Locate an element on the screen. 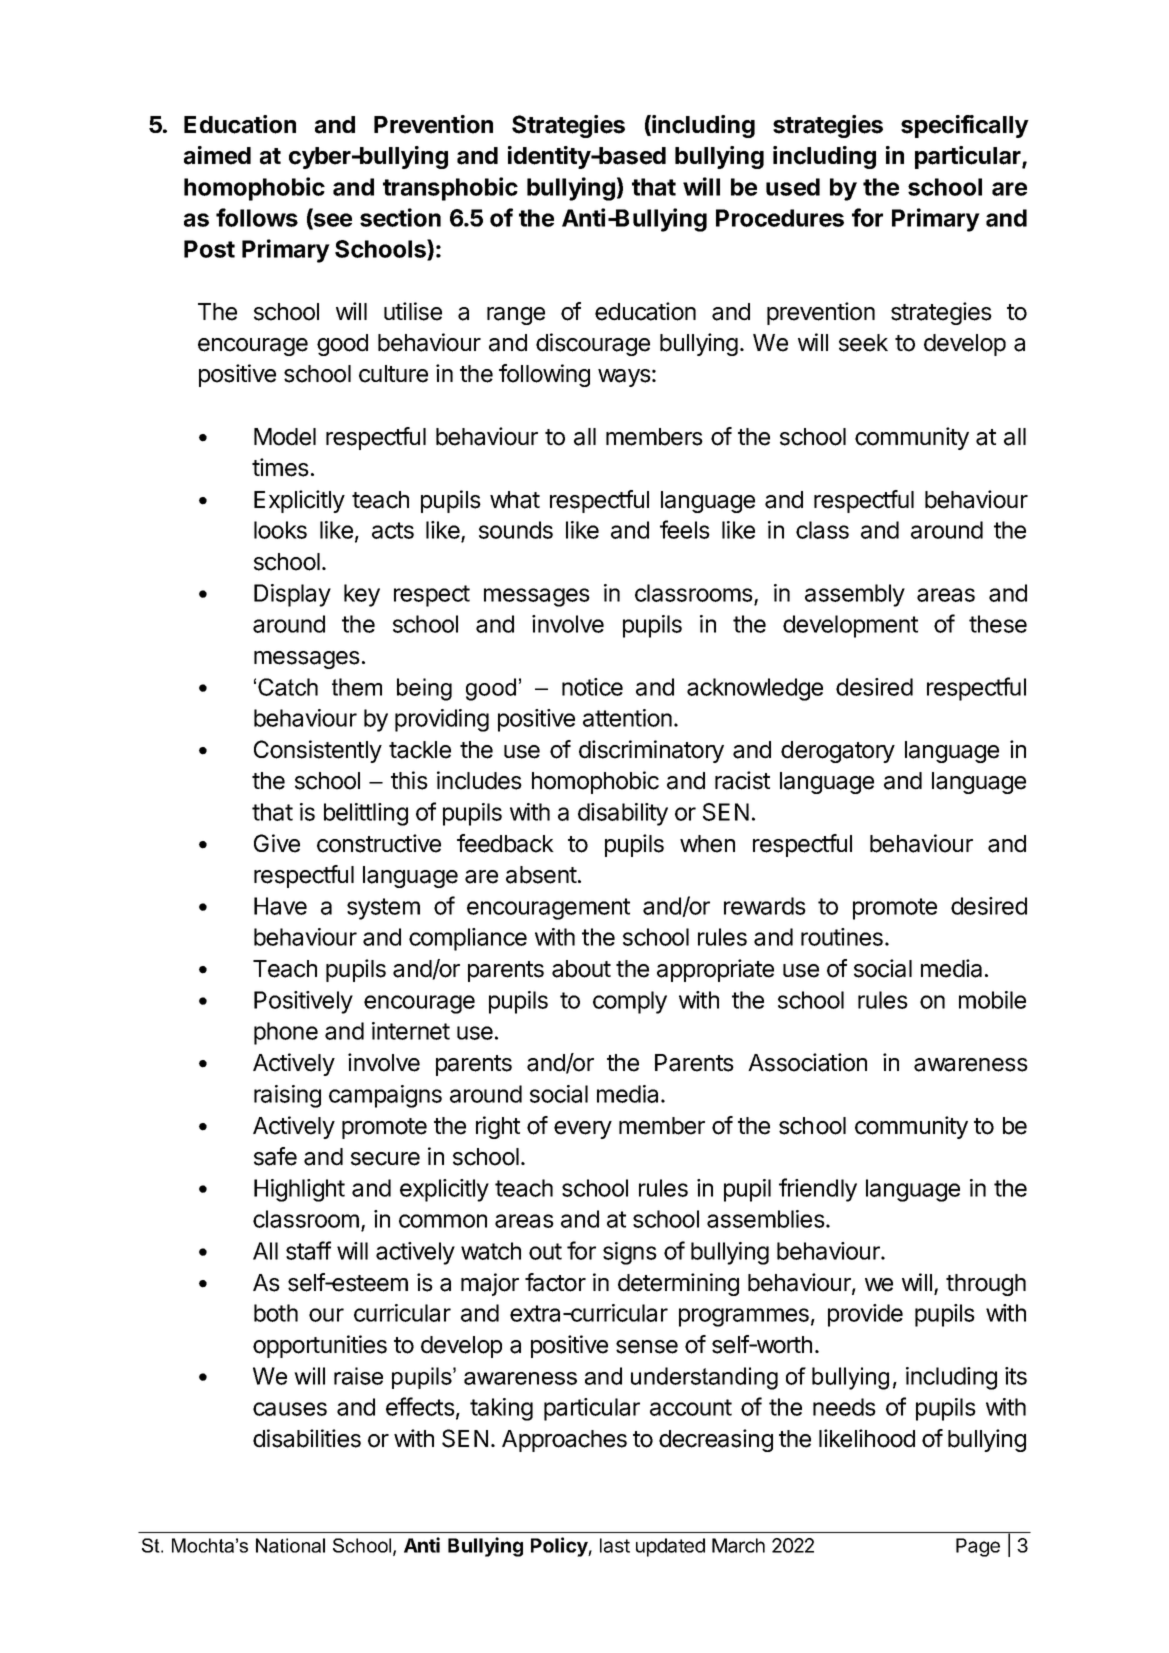  Page is located at coordinates (978, 1547).
